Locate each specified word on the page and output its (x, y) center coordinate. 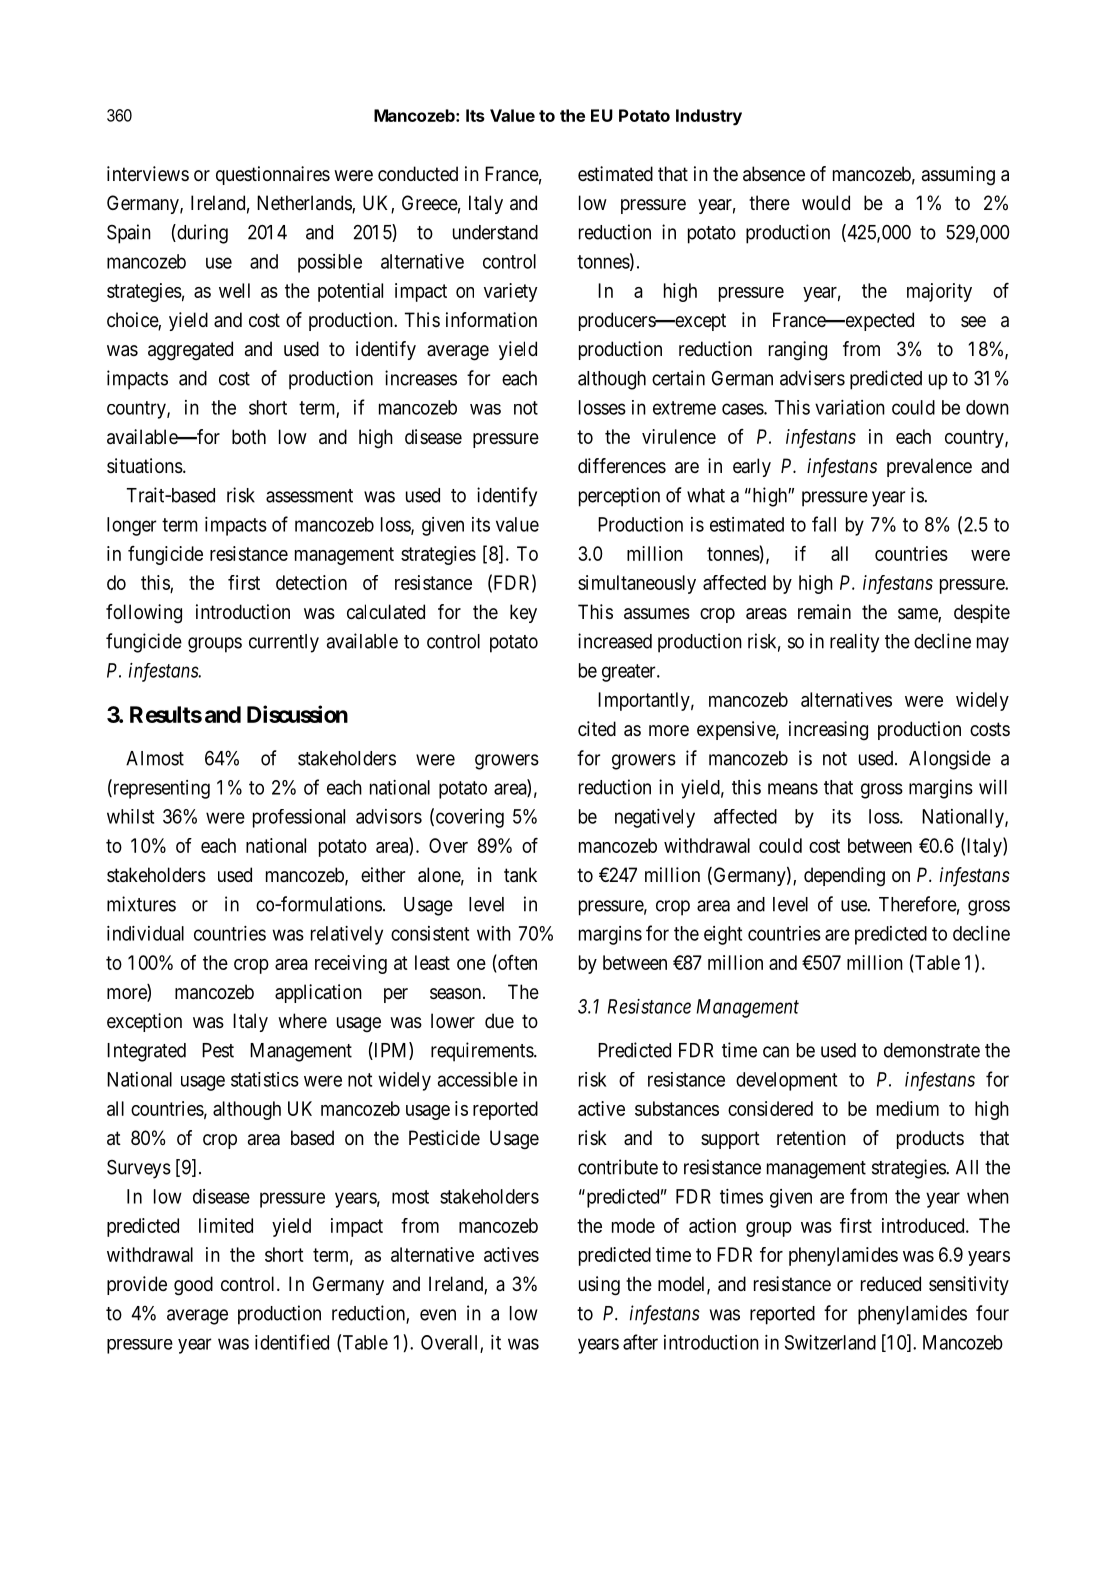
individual (145, 933)
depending (844, 877)
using (599, 1286)
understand (495, 232)
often (516, 962)
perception (619, 497)
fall (824, 524)
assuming (958, 176)
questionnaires (273, 175)
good (193, 1286)
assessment (309, 496)
